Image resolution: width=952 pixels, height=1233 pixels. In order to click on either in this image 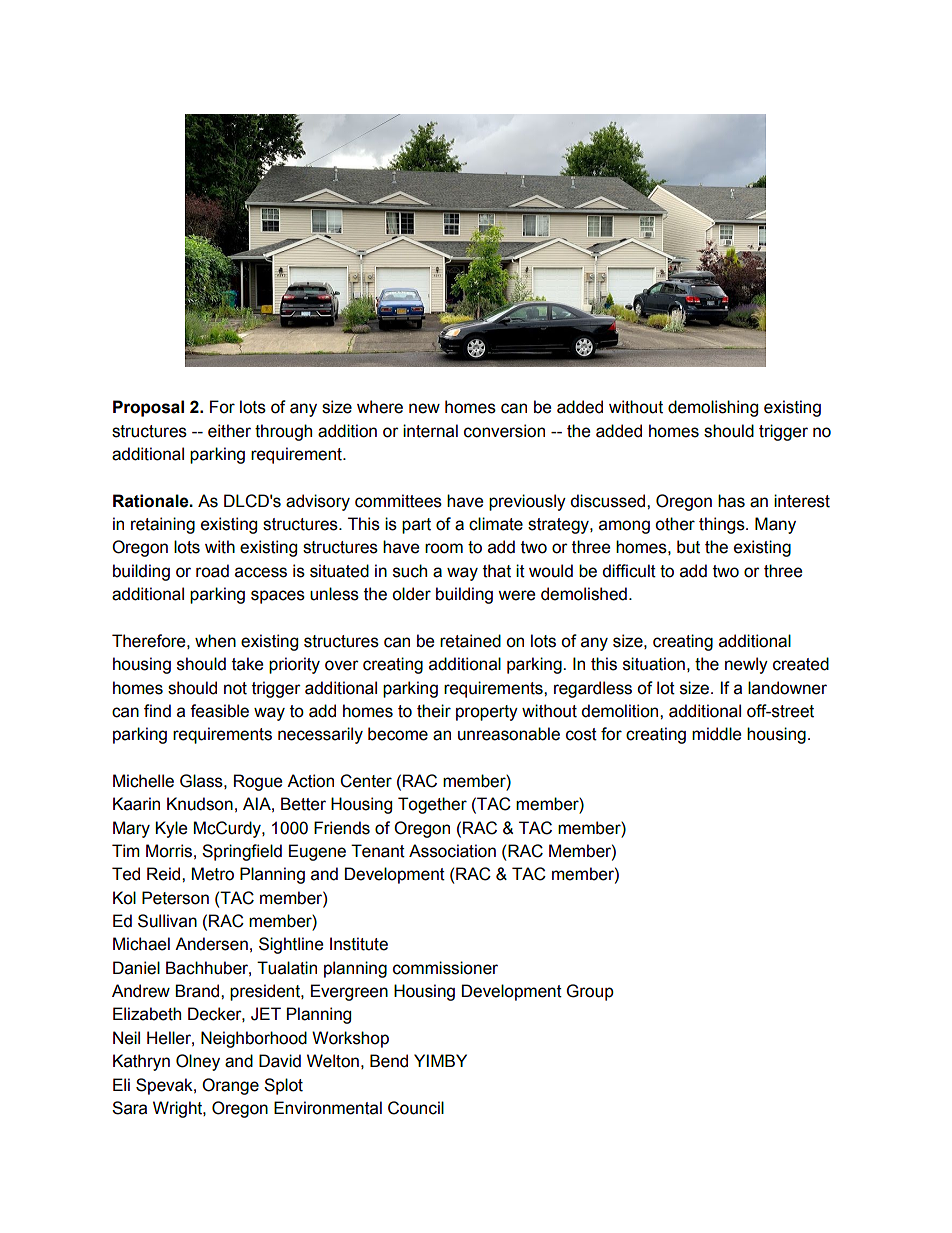, I will do `click(229, 431)`.
